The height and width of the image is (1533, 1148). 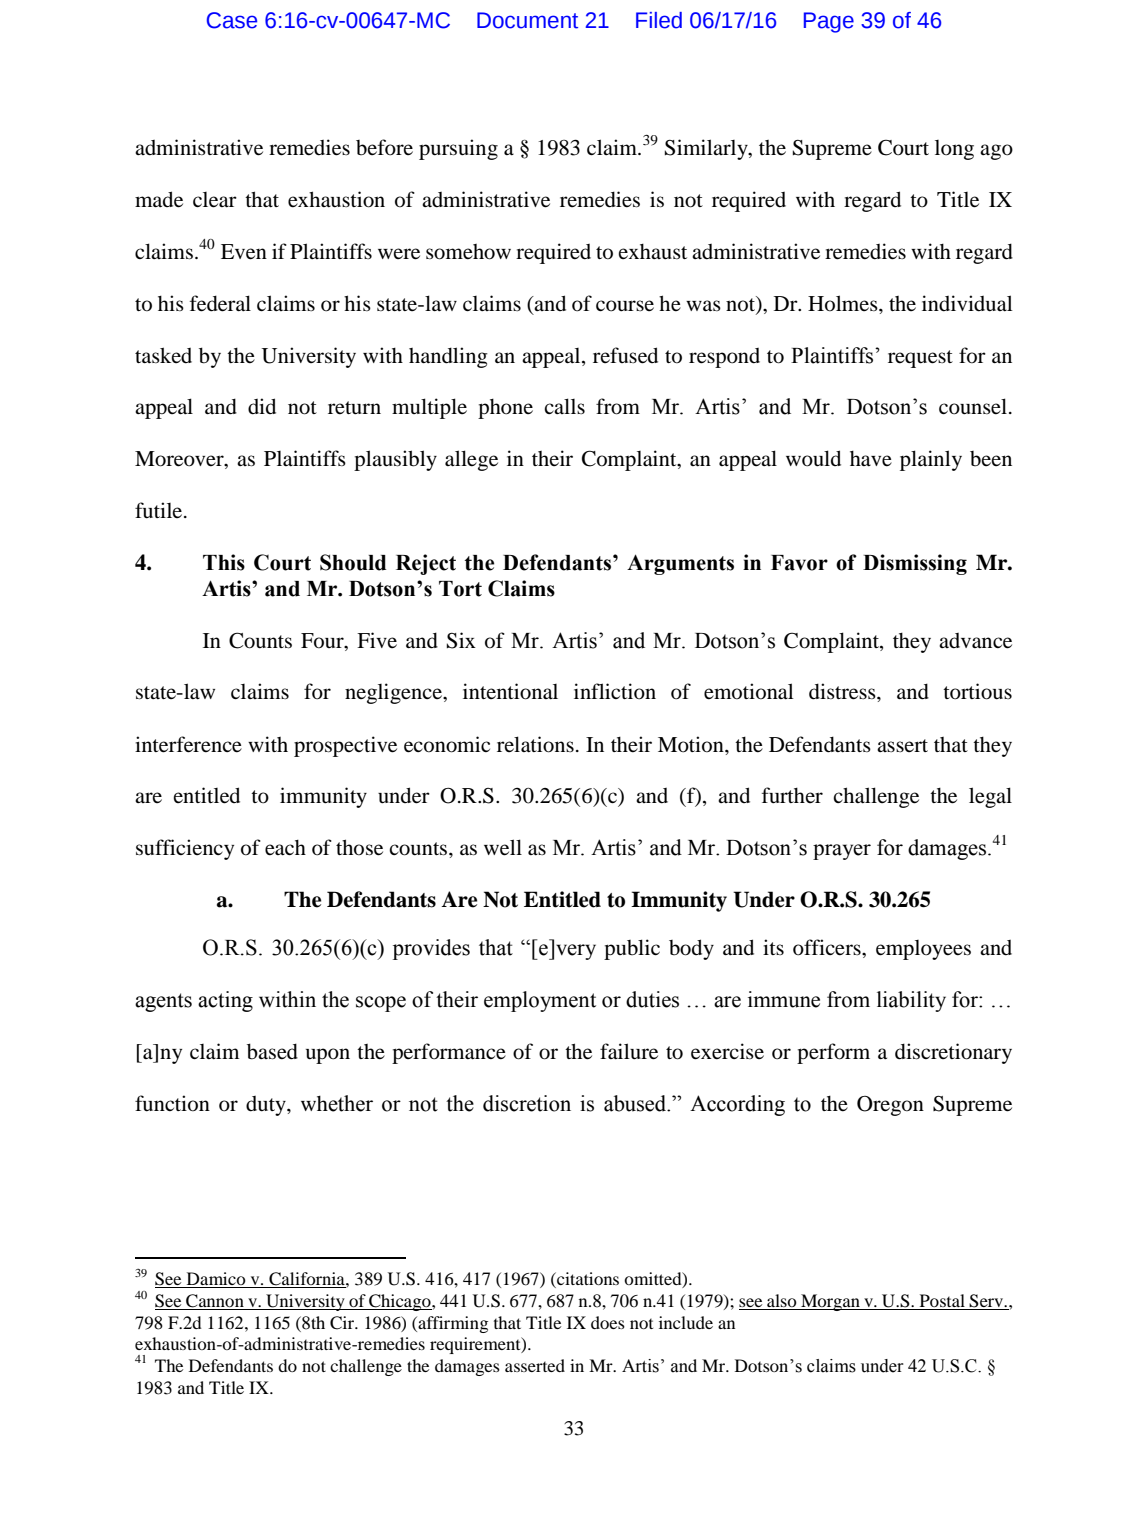 What do you see at coordinates (608, 1322) in the image?
I see `does` at bounding box center [608, 1322].
